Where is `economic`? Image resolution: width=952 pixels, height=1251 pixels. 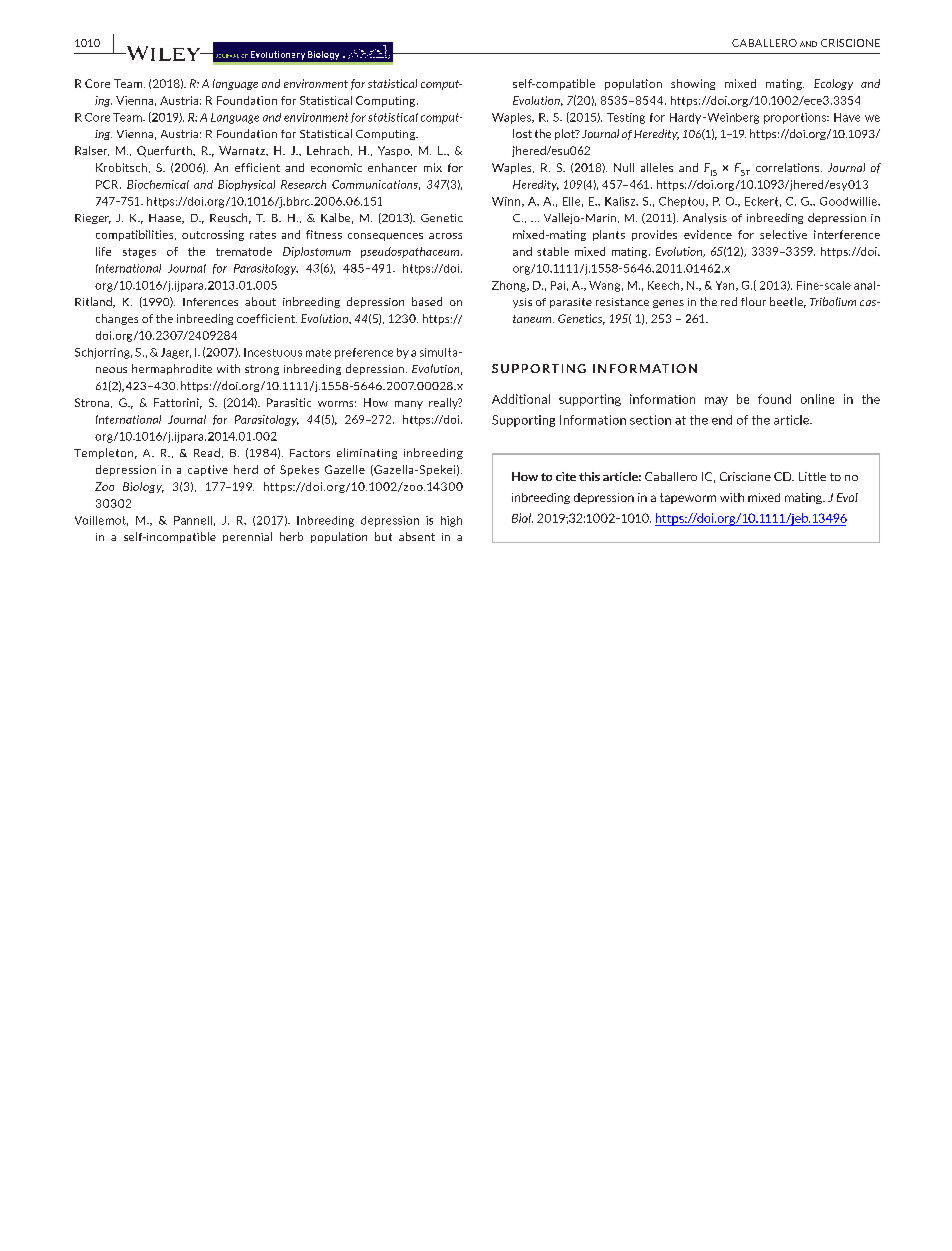
economic is located at coordinates (336, 167).
